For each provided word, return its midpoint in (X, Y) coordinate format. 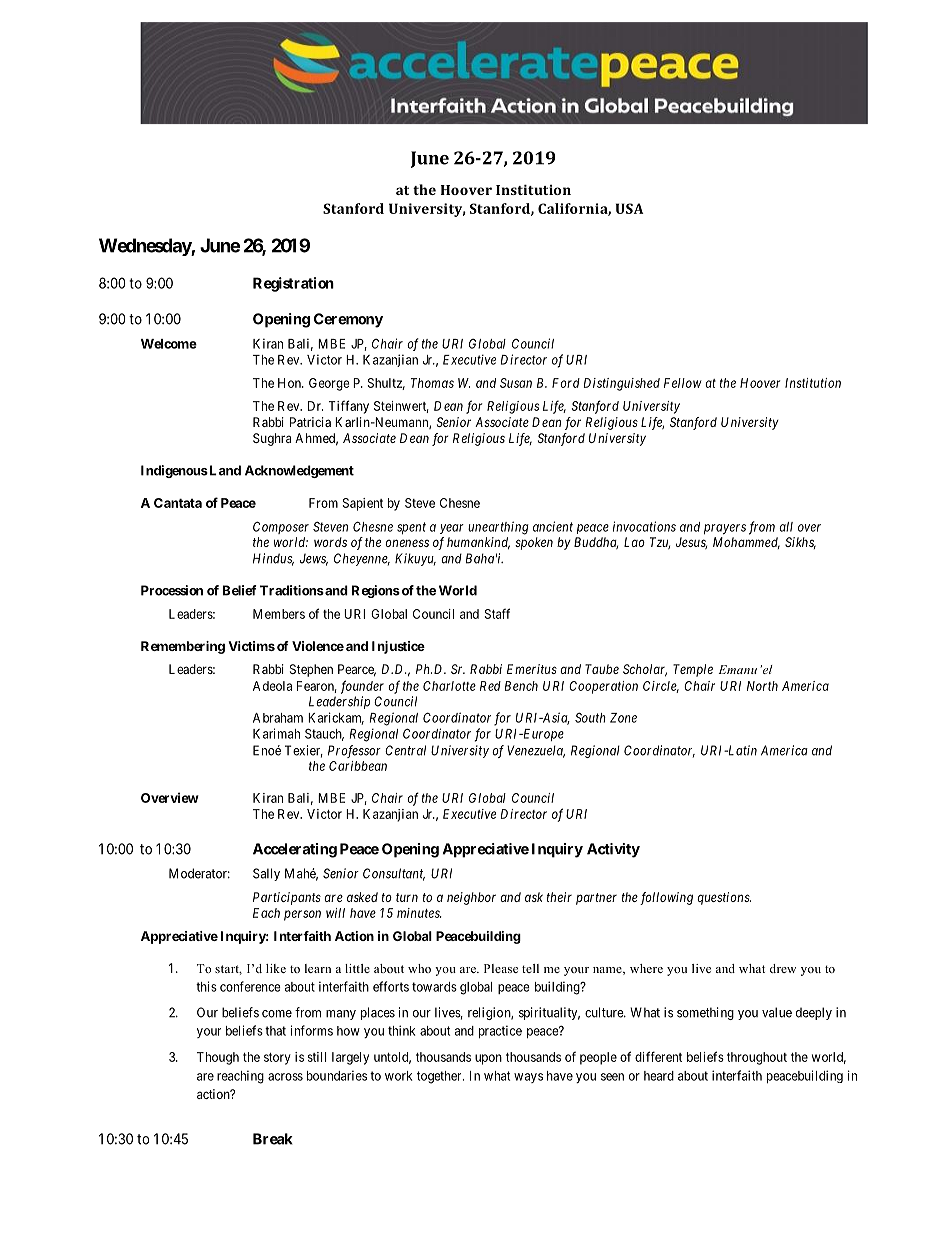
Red (490, 686)
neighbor (471, 898)
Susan (516, 383)
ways (528, 1078)
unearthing (498, 528)
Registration (293, 284)
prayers (725, 529)
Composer (281, 527)
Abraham (278, 718)
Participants (287, 898)
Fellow (683, 383)
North (762, 686)
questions (724, 898)
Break (273, 1139)
